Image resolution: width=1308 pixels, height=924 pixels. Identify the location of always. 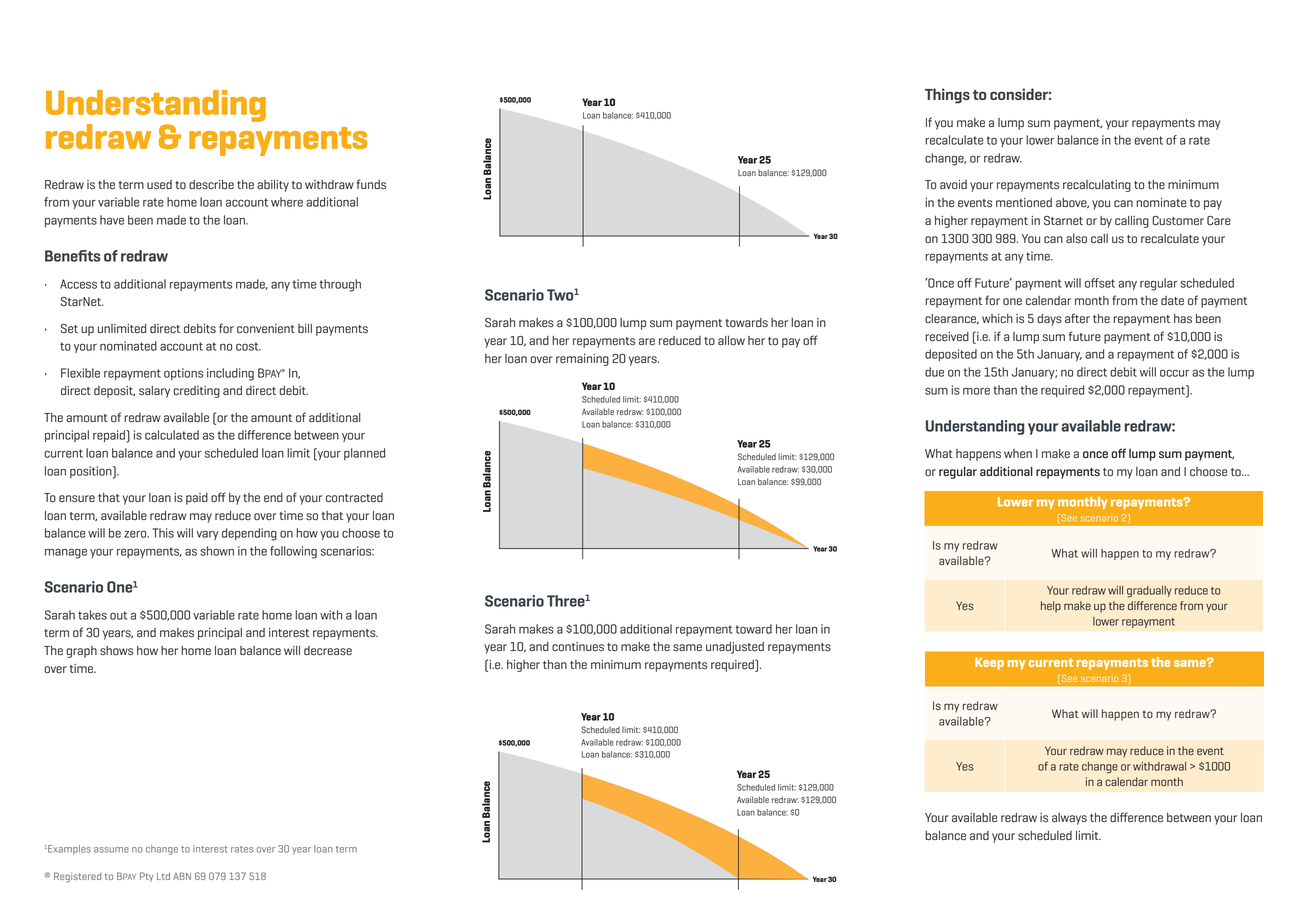
(1069, 819).
